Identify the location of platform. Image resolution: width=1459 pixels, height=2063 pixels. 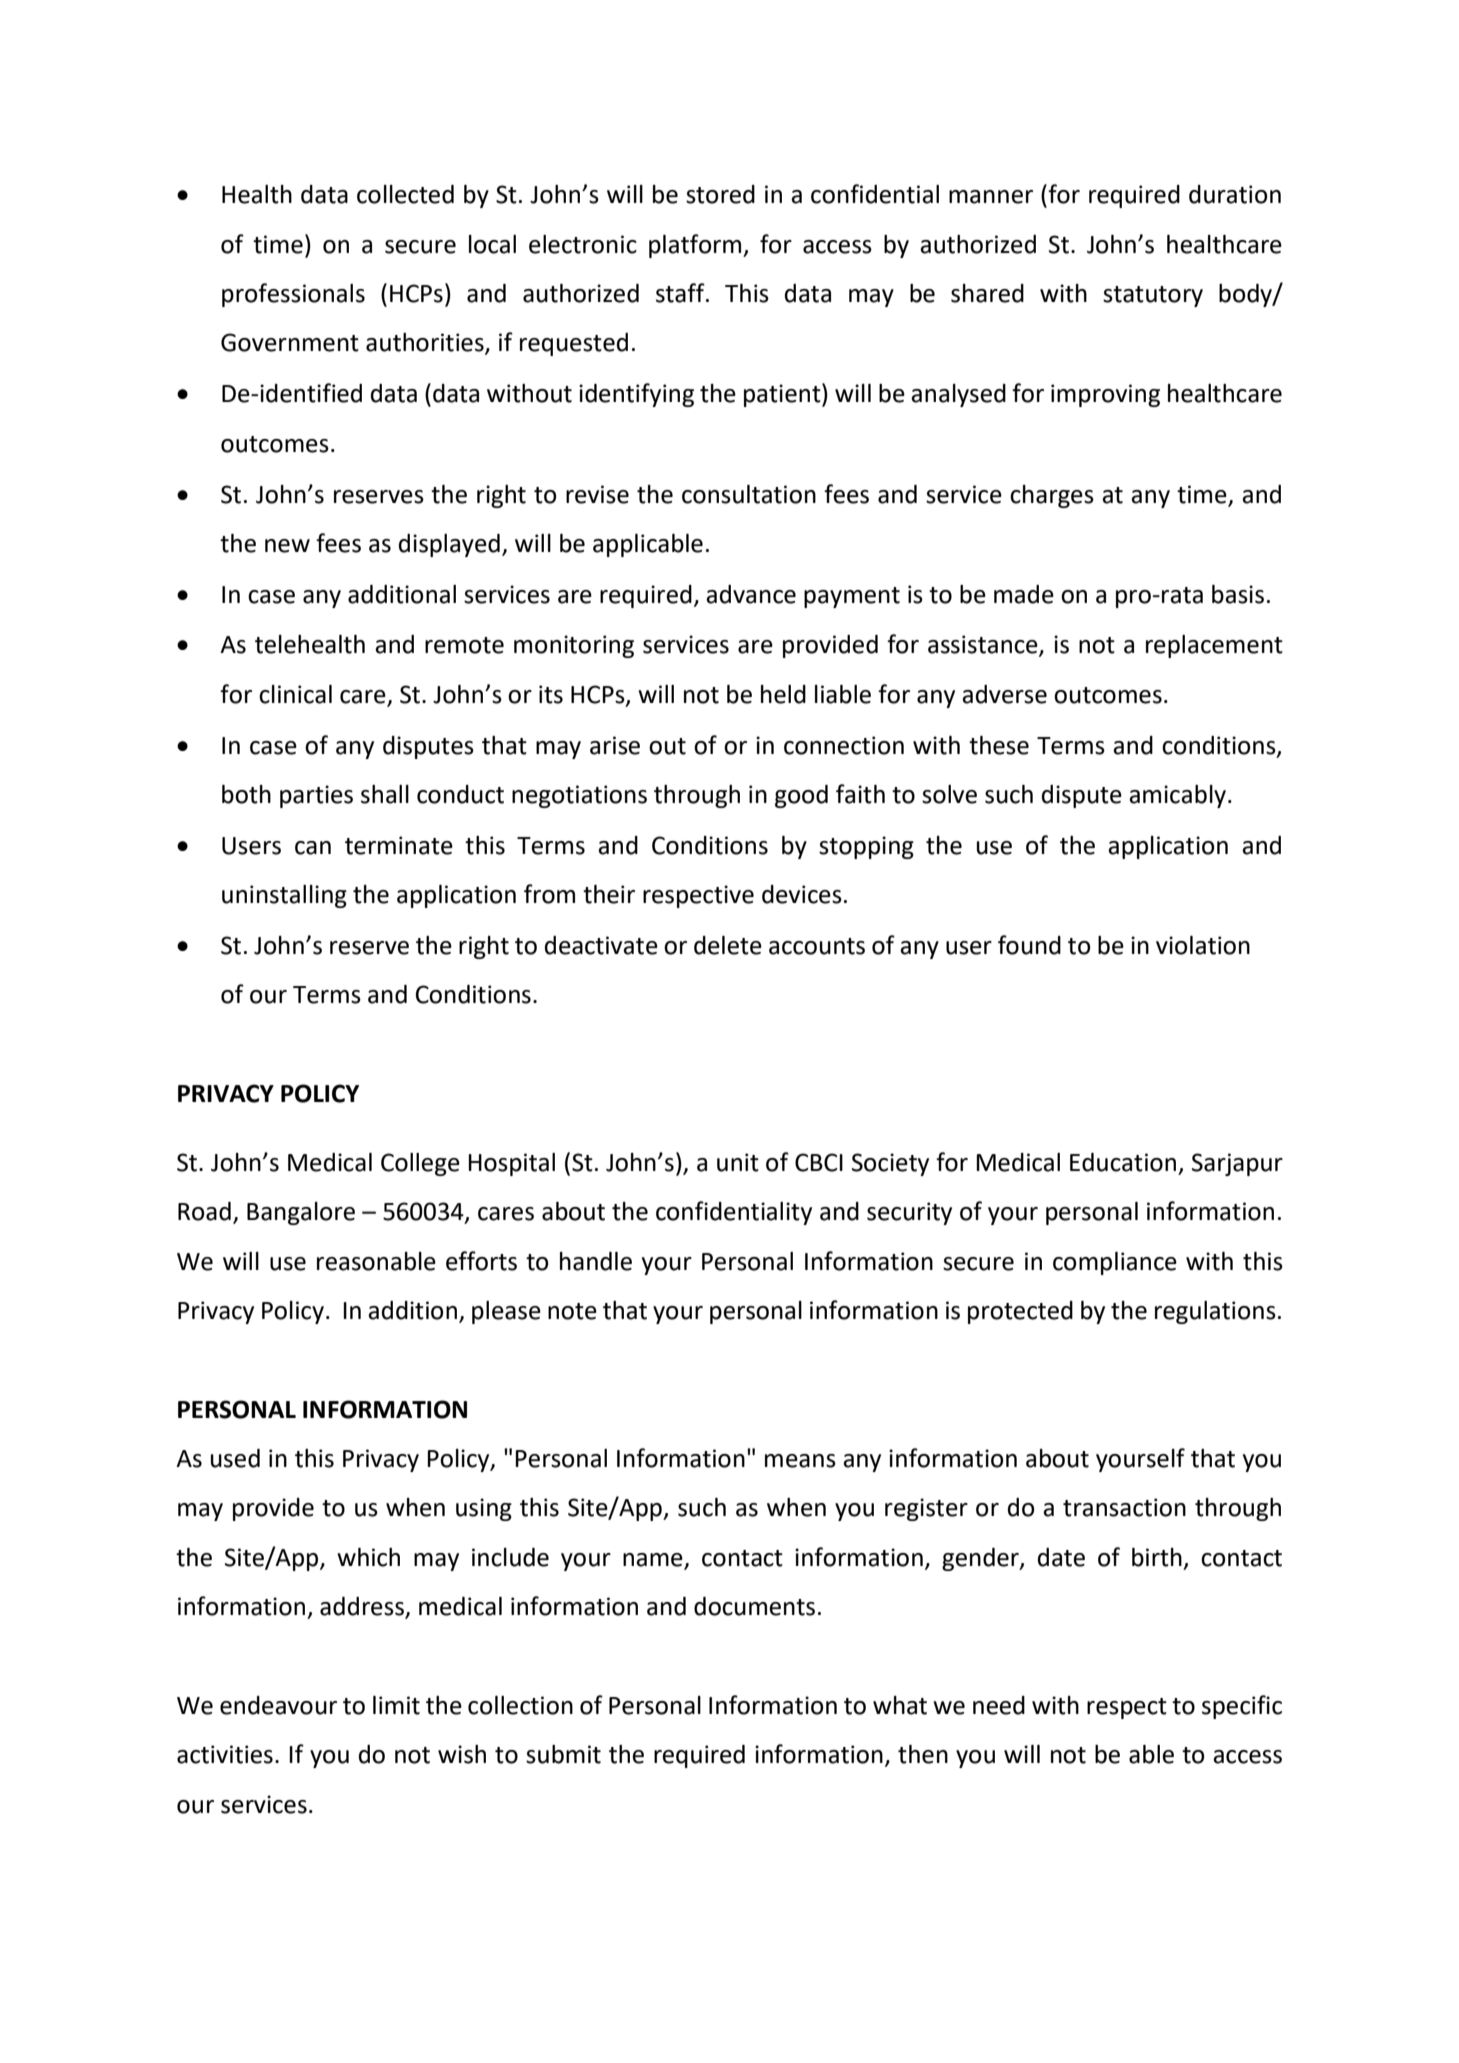
(696, 246).
